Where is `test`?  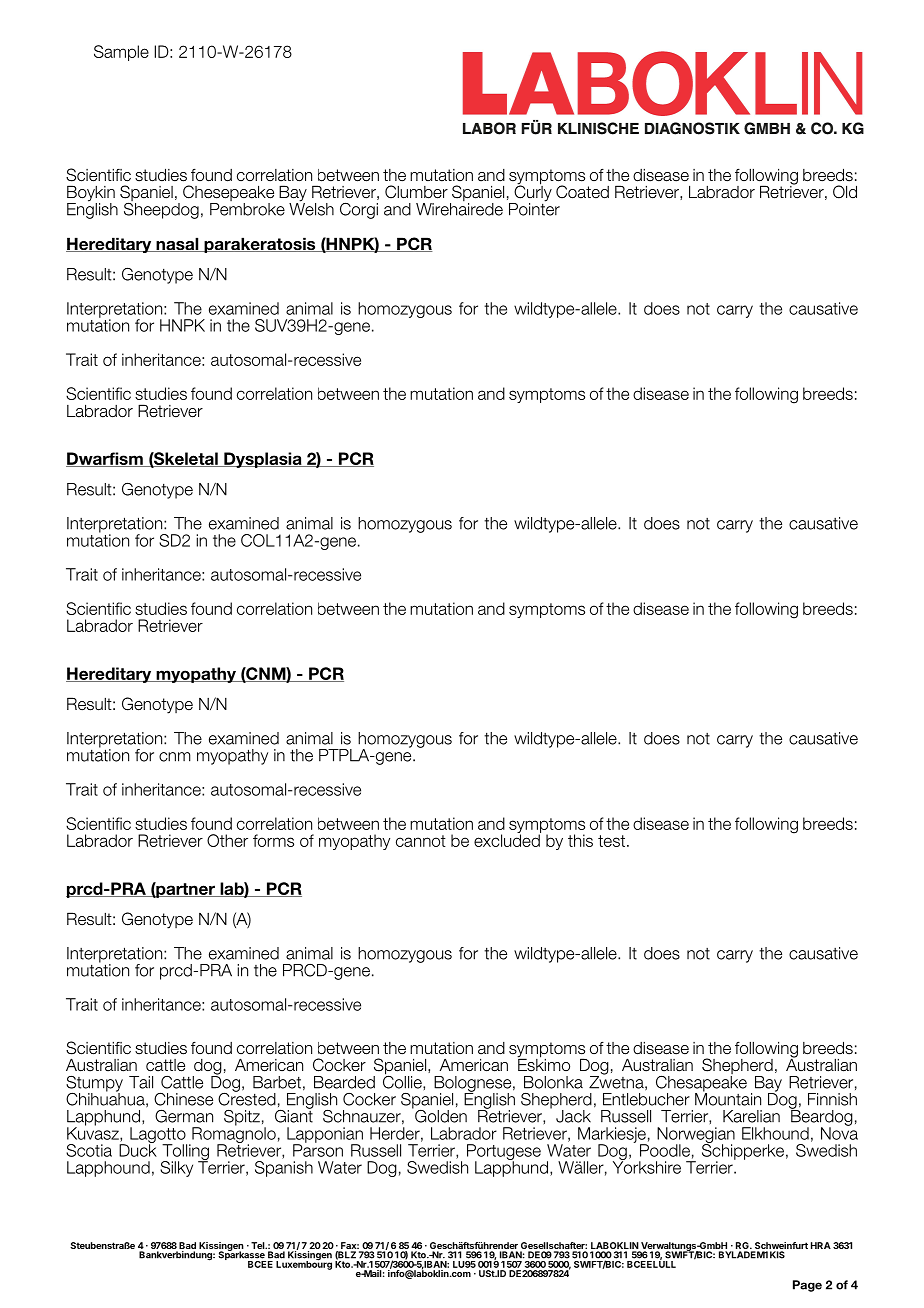
test is located at coordinates (611, 841).
